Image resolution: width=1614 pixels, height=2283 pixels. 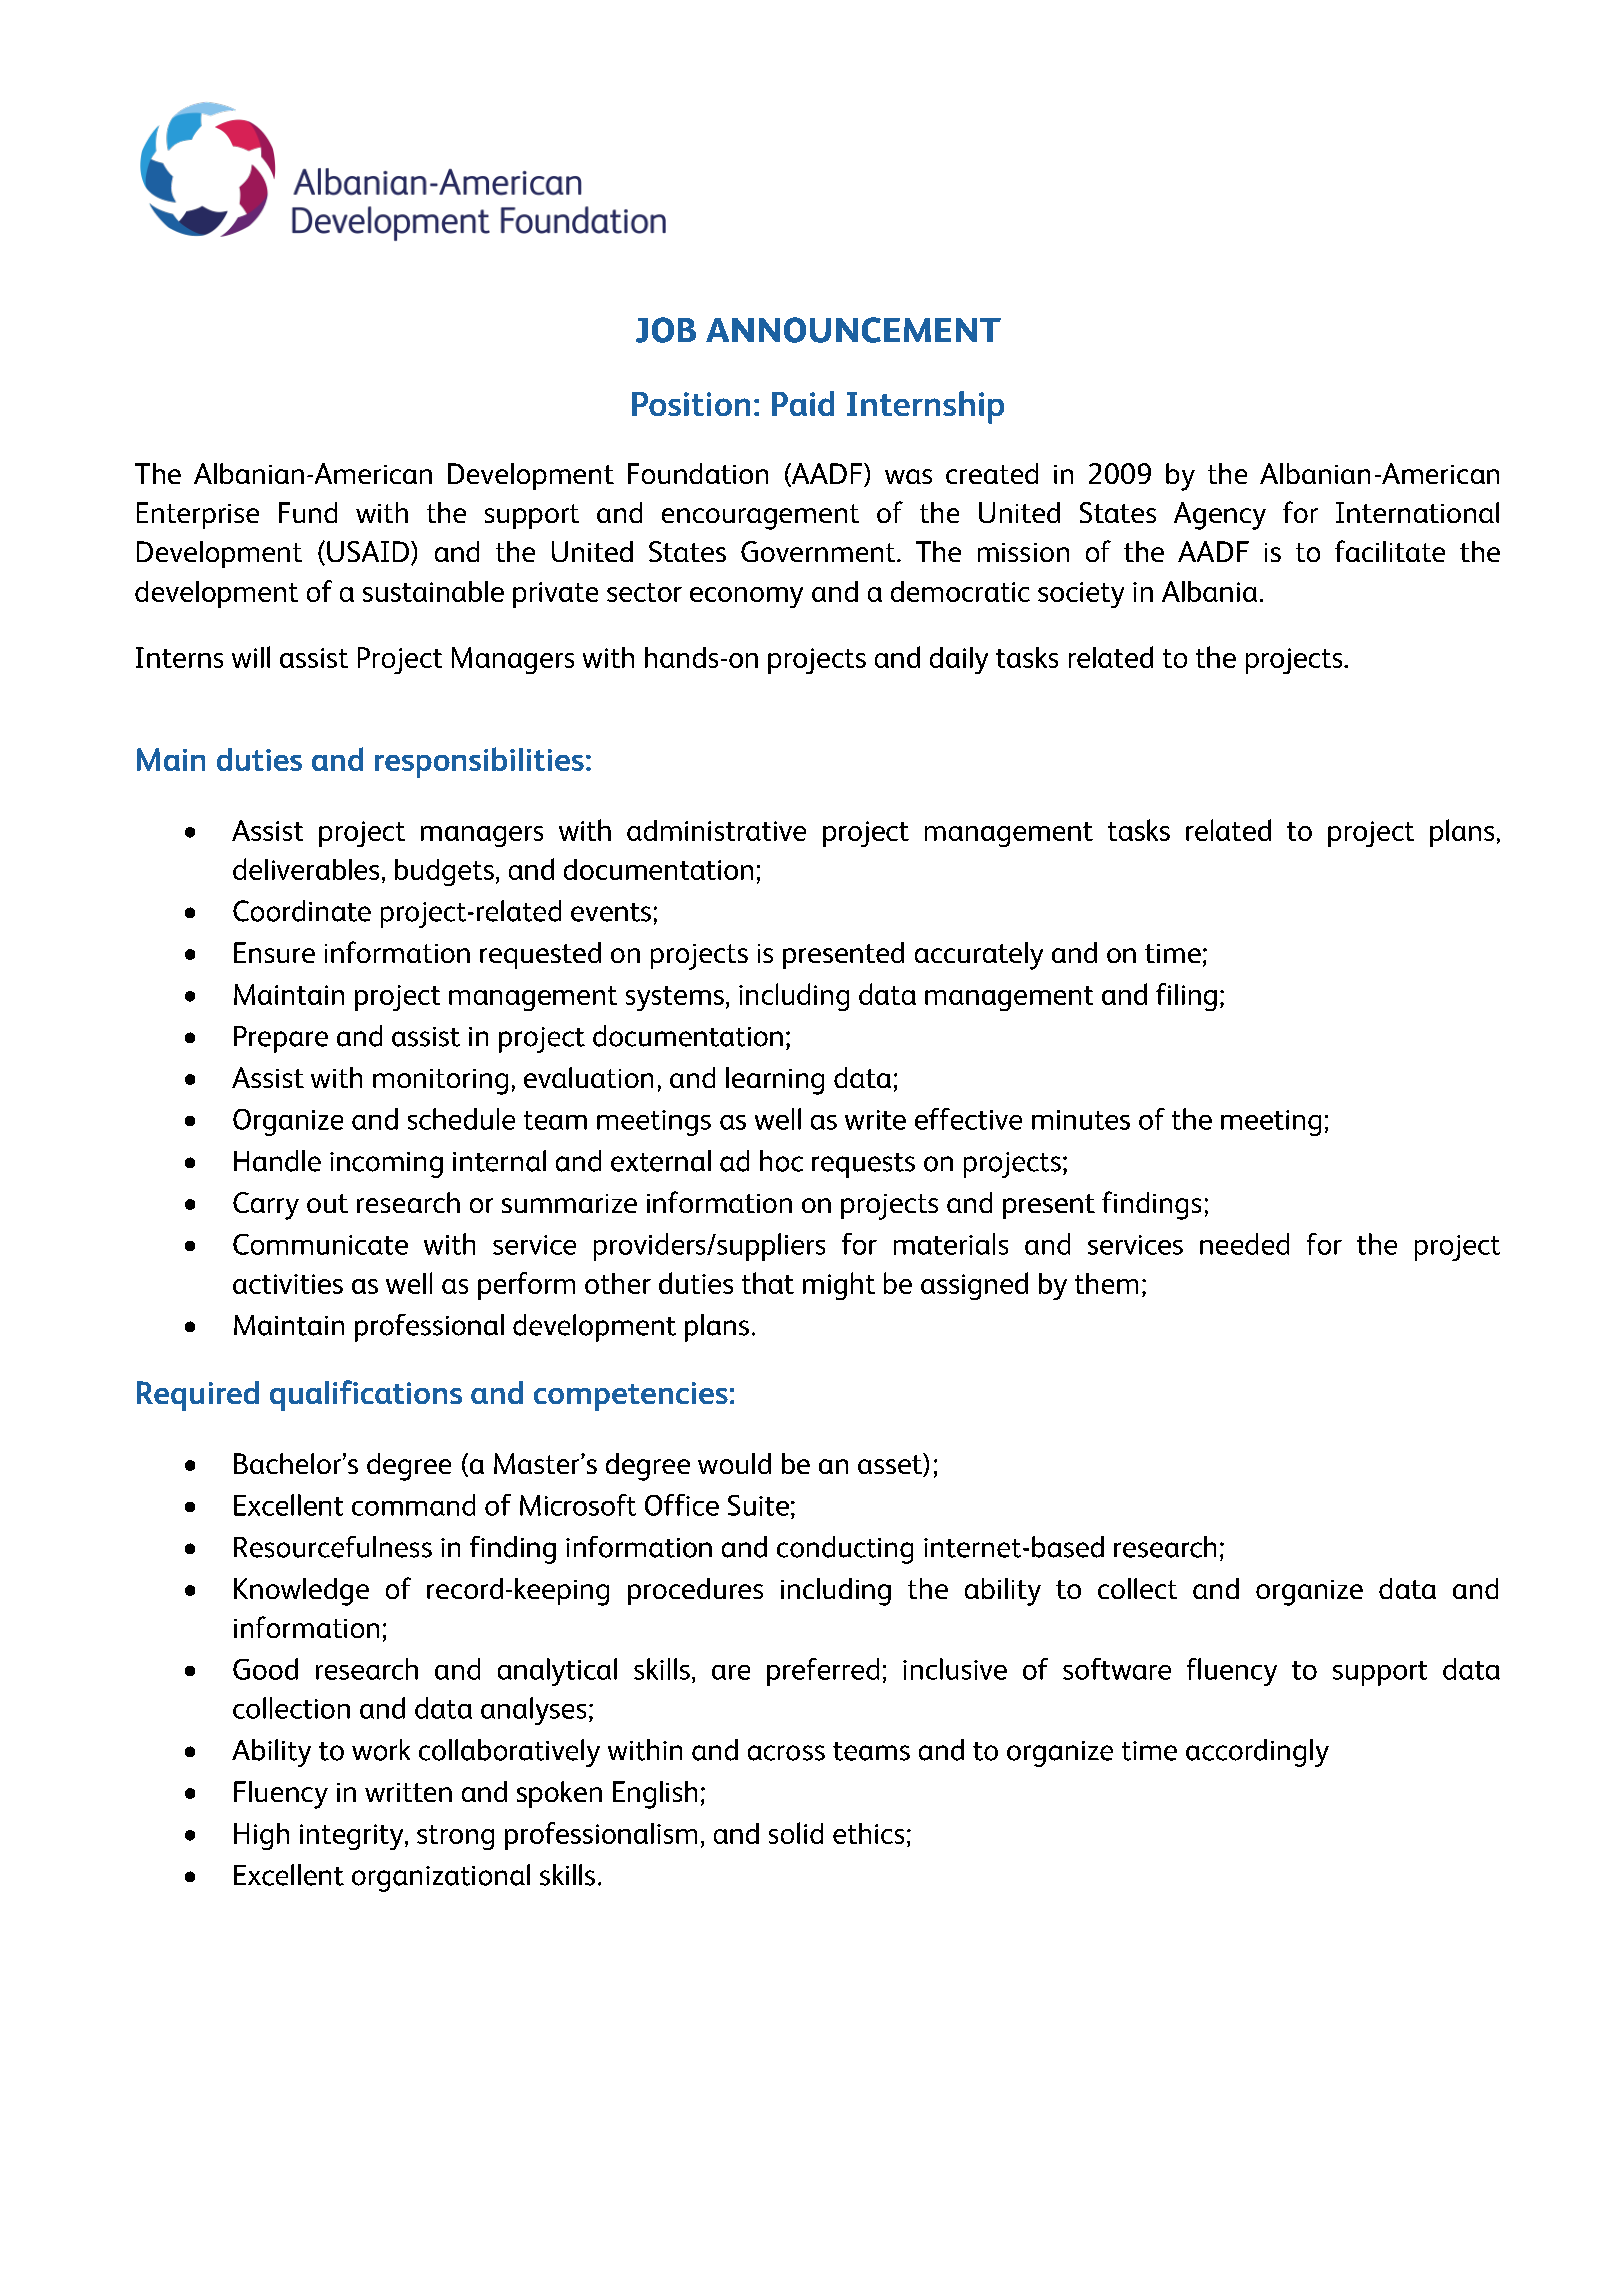 I want to click on integrity, so click(x=353, y=1837).
